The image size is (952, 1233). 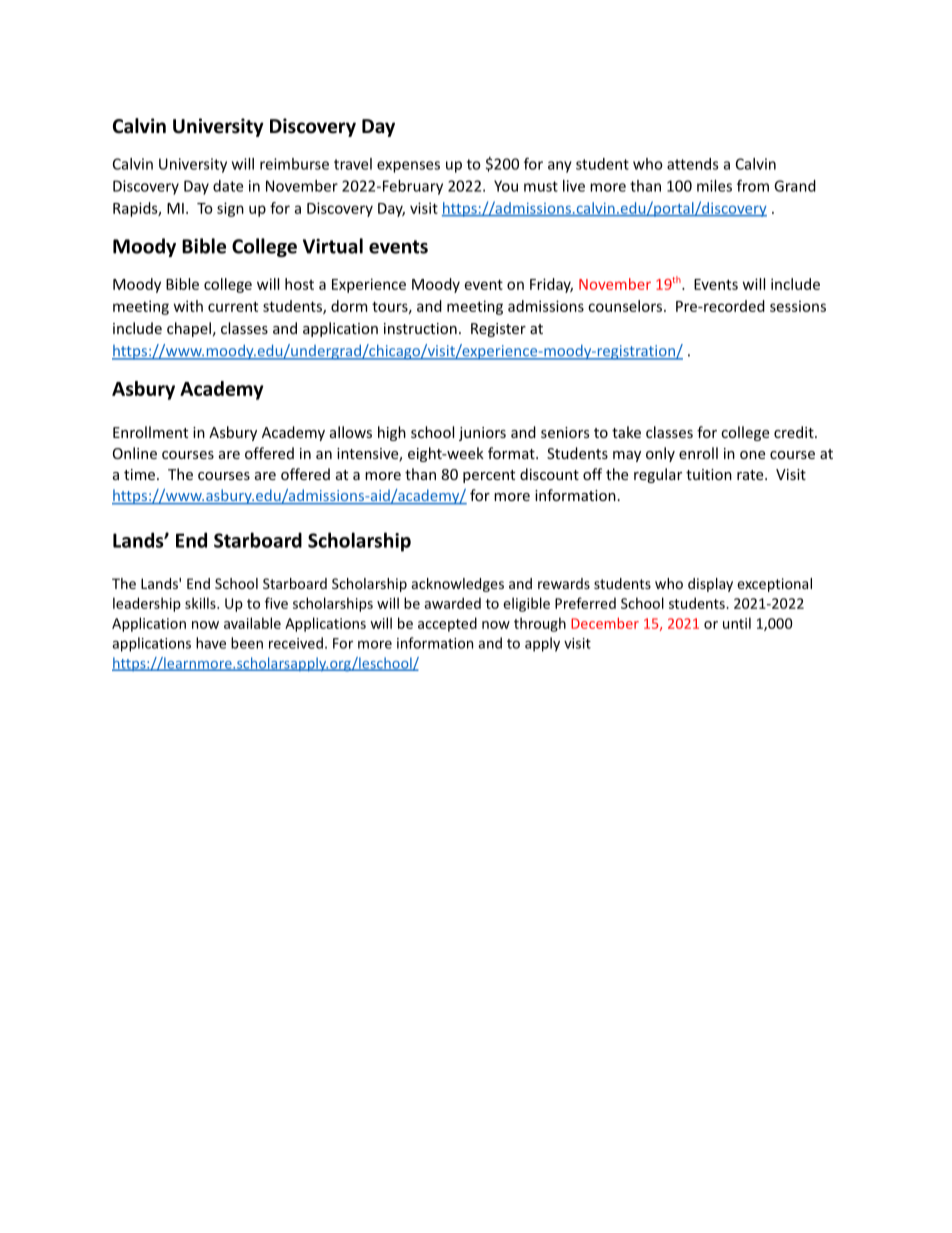 I want to click on have, so click(x=211, y=643).
